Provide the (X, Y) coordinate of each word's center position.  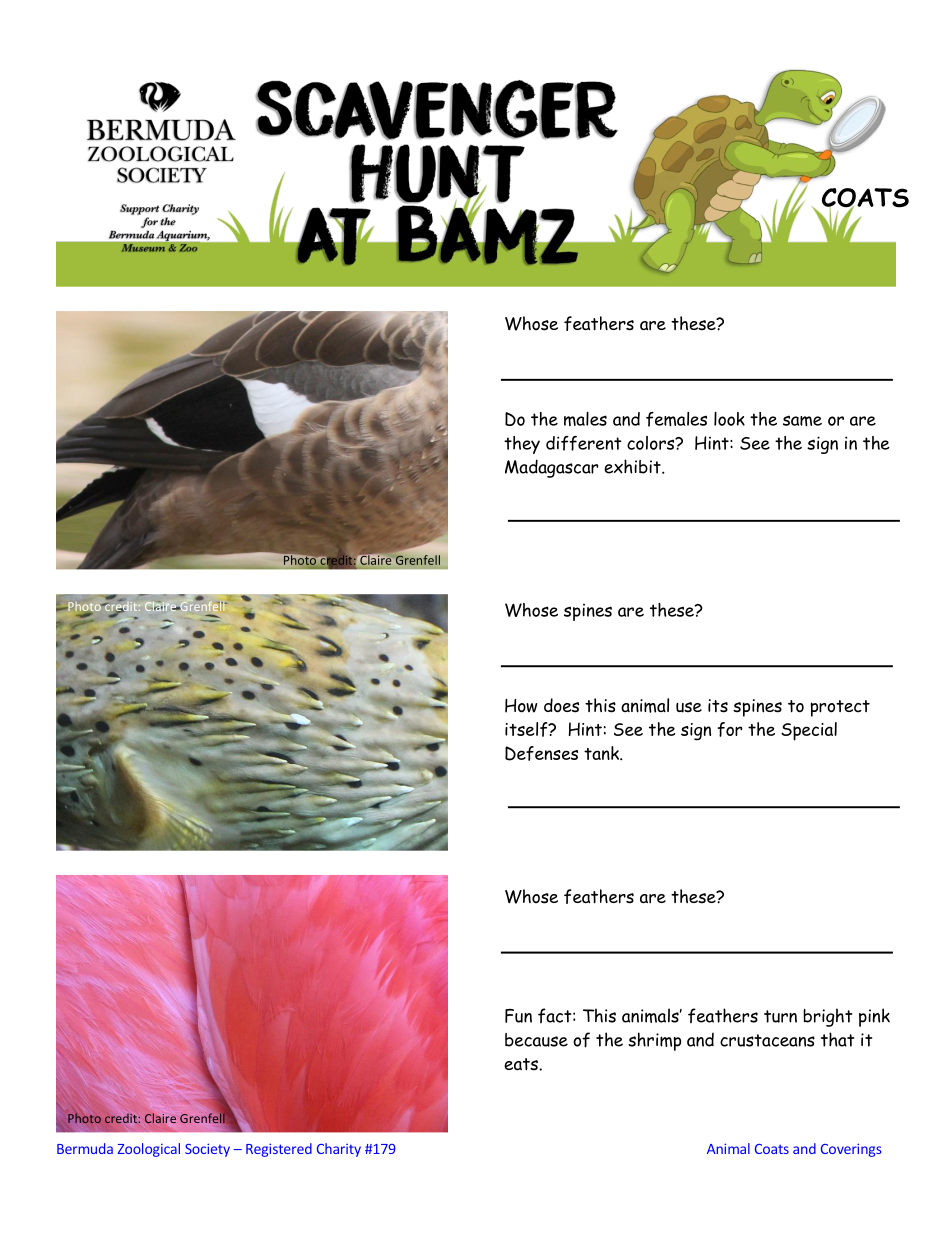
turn (780, 1016)
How (521, 705)
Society (207, 1150)
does (561, 705)
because (536, 1040)
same (802, 421)
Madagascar (552, 468)
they (522, 445)
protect (840, 708)
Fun (518, 1016)
